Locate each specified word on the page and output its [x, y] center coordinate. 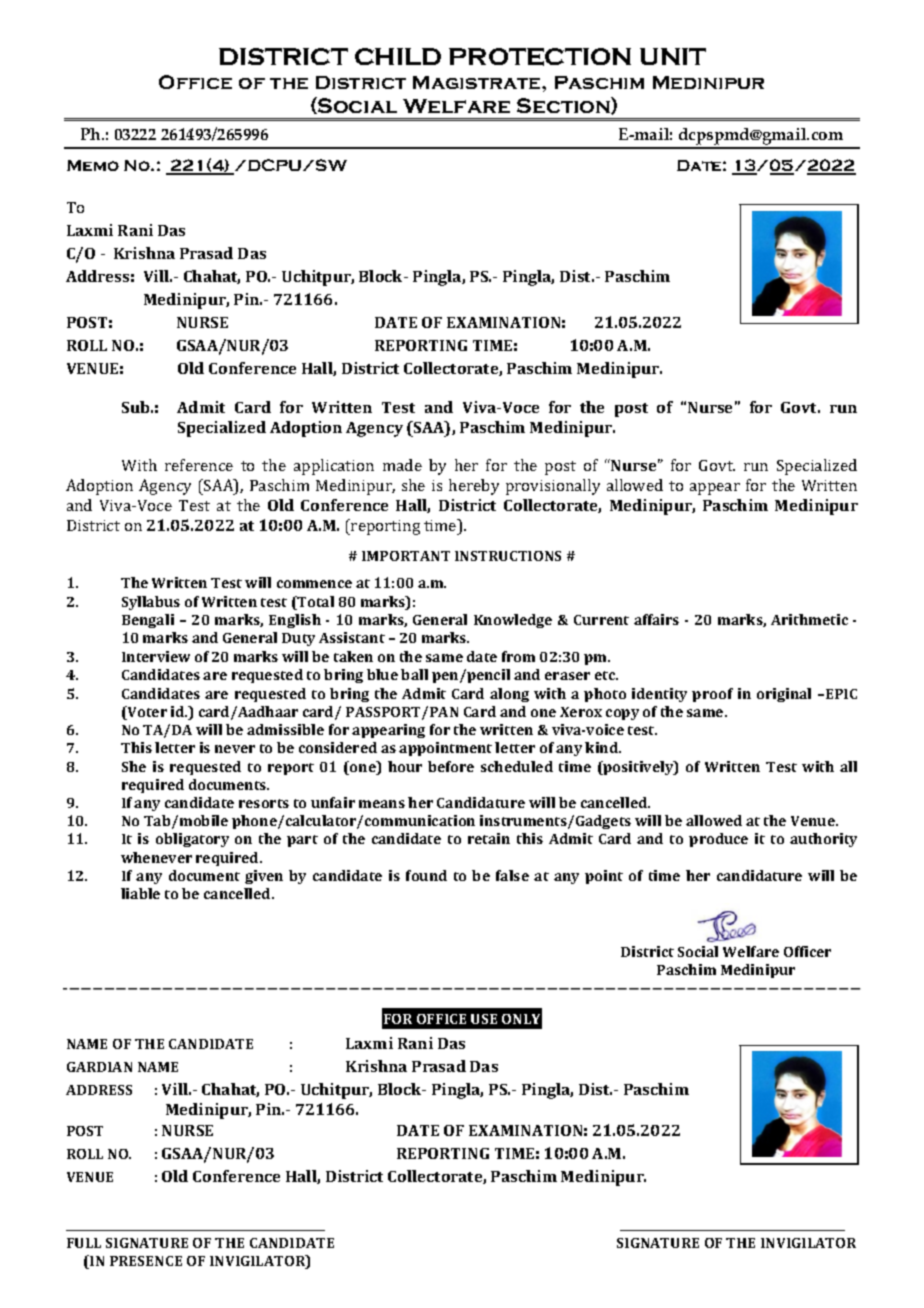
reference [199, 465]
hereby [474, 487]
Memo [93, 165]
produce [718, 840]
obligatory [192, 840]
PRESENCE [146, 1261]
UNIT [673, 56]
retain [489, 838]
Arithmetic [809, 619]
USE [484, 1019]
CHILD [398, 56]
